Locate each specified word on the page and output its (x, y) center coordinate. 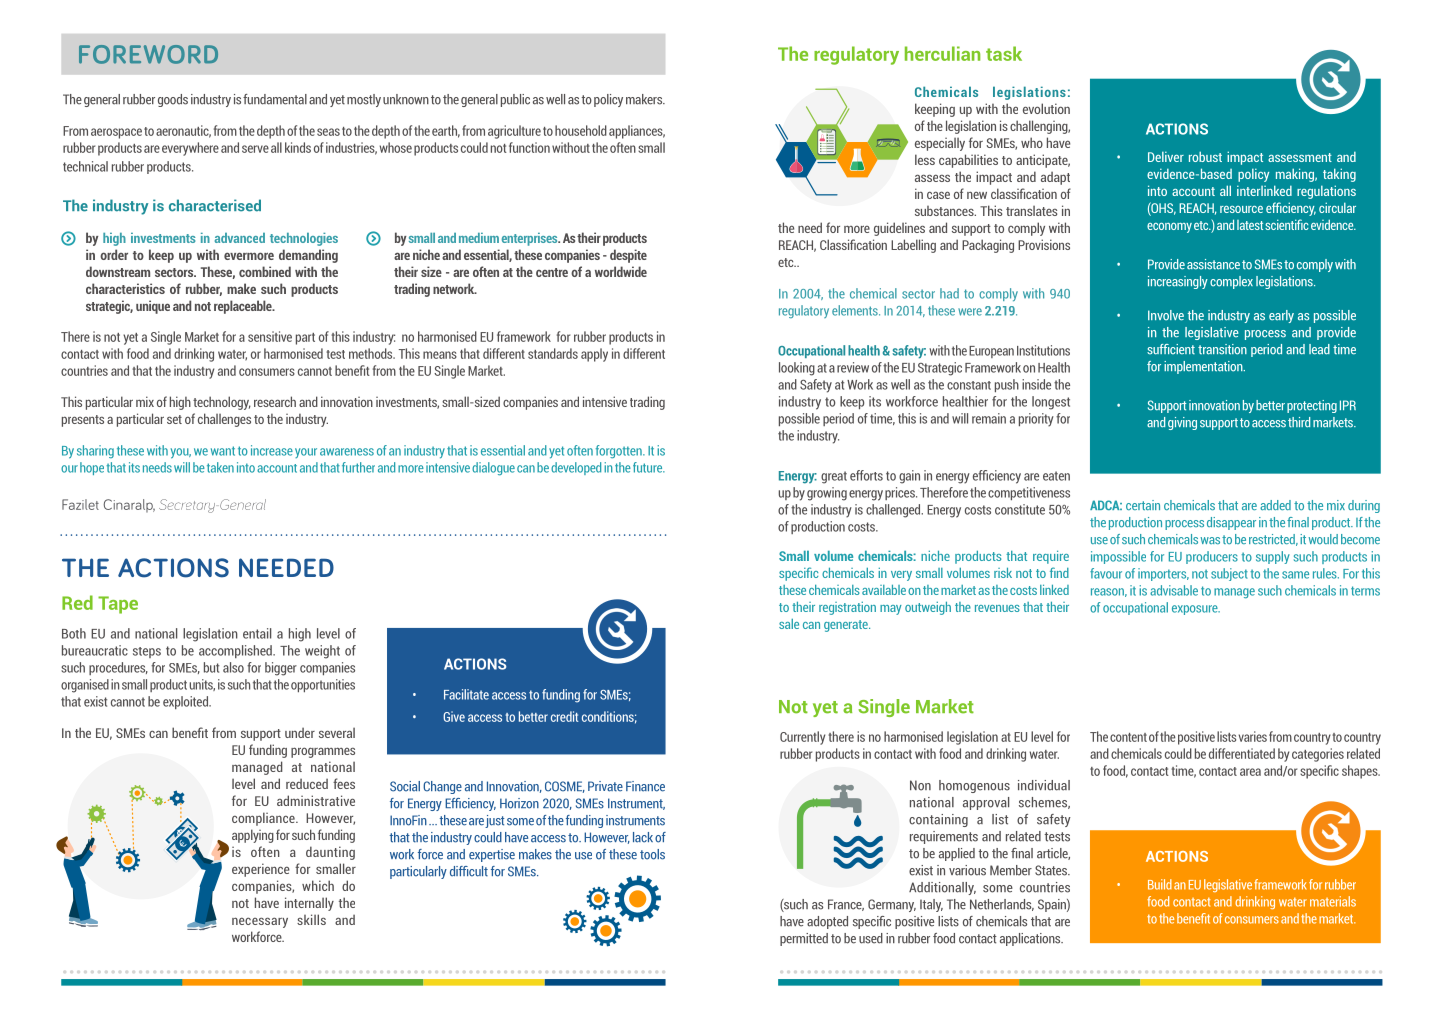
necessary (260, 922)
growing (827, 494)
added (1275, 505)
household (581, 130)
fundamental (275, 99)
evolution (1046, 108)
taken (220, 467)
